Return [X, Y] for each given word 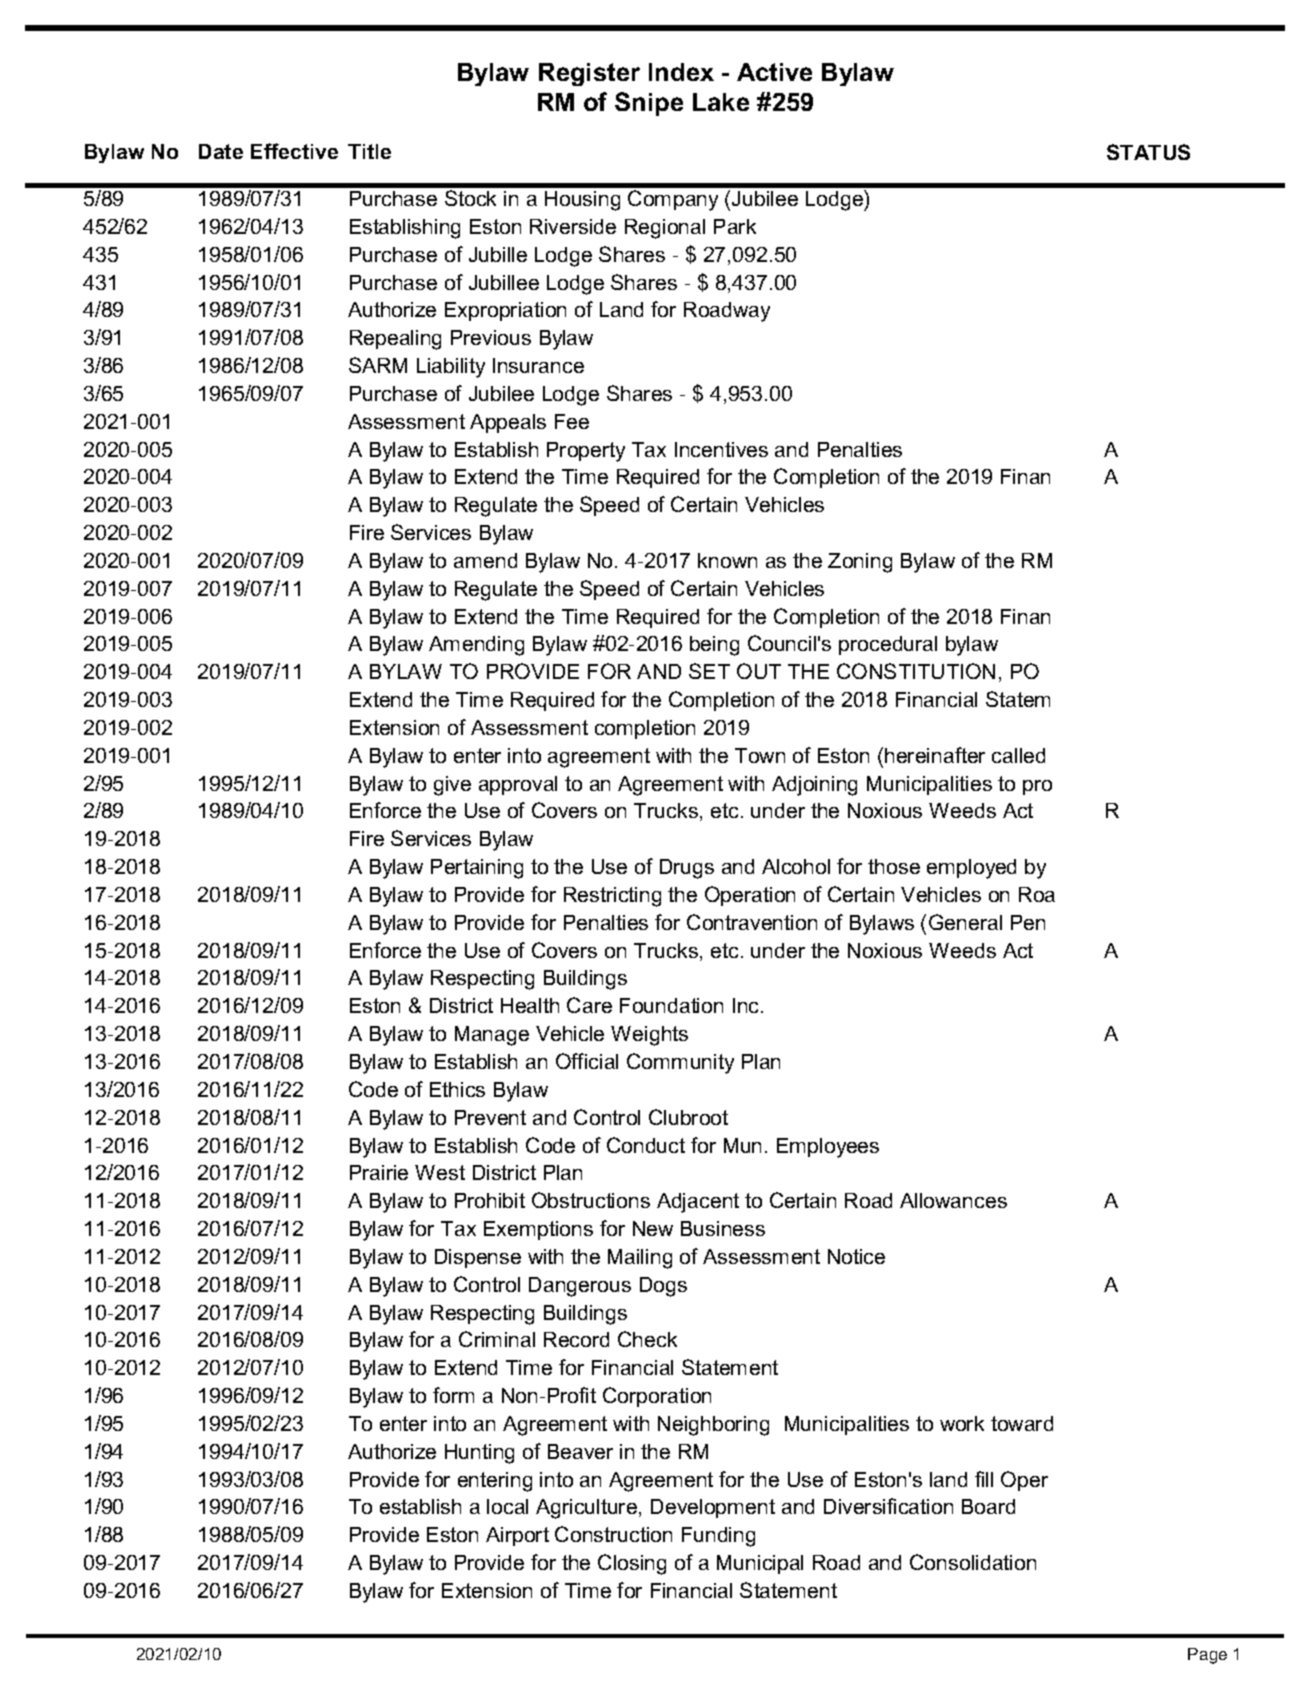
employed [971, 869]
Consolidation [973, 1562]
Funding [718, 1537]
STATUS [1148, 152]
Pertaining [477, 869]
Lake [721, 102]
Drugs [687, 869]
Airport [517, 1536]
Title [369, 151]
